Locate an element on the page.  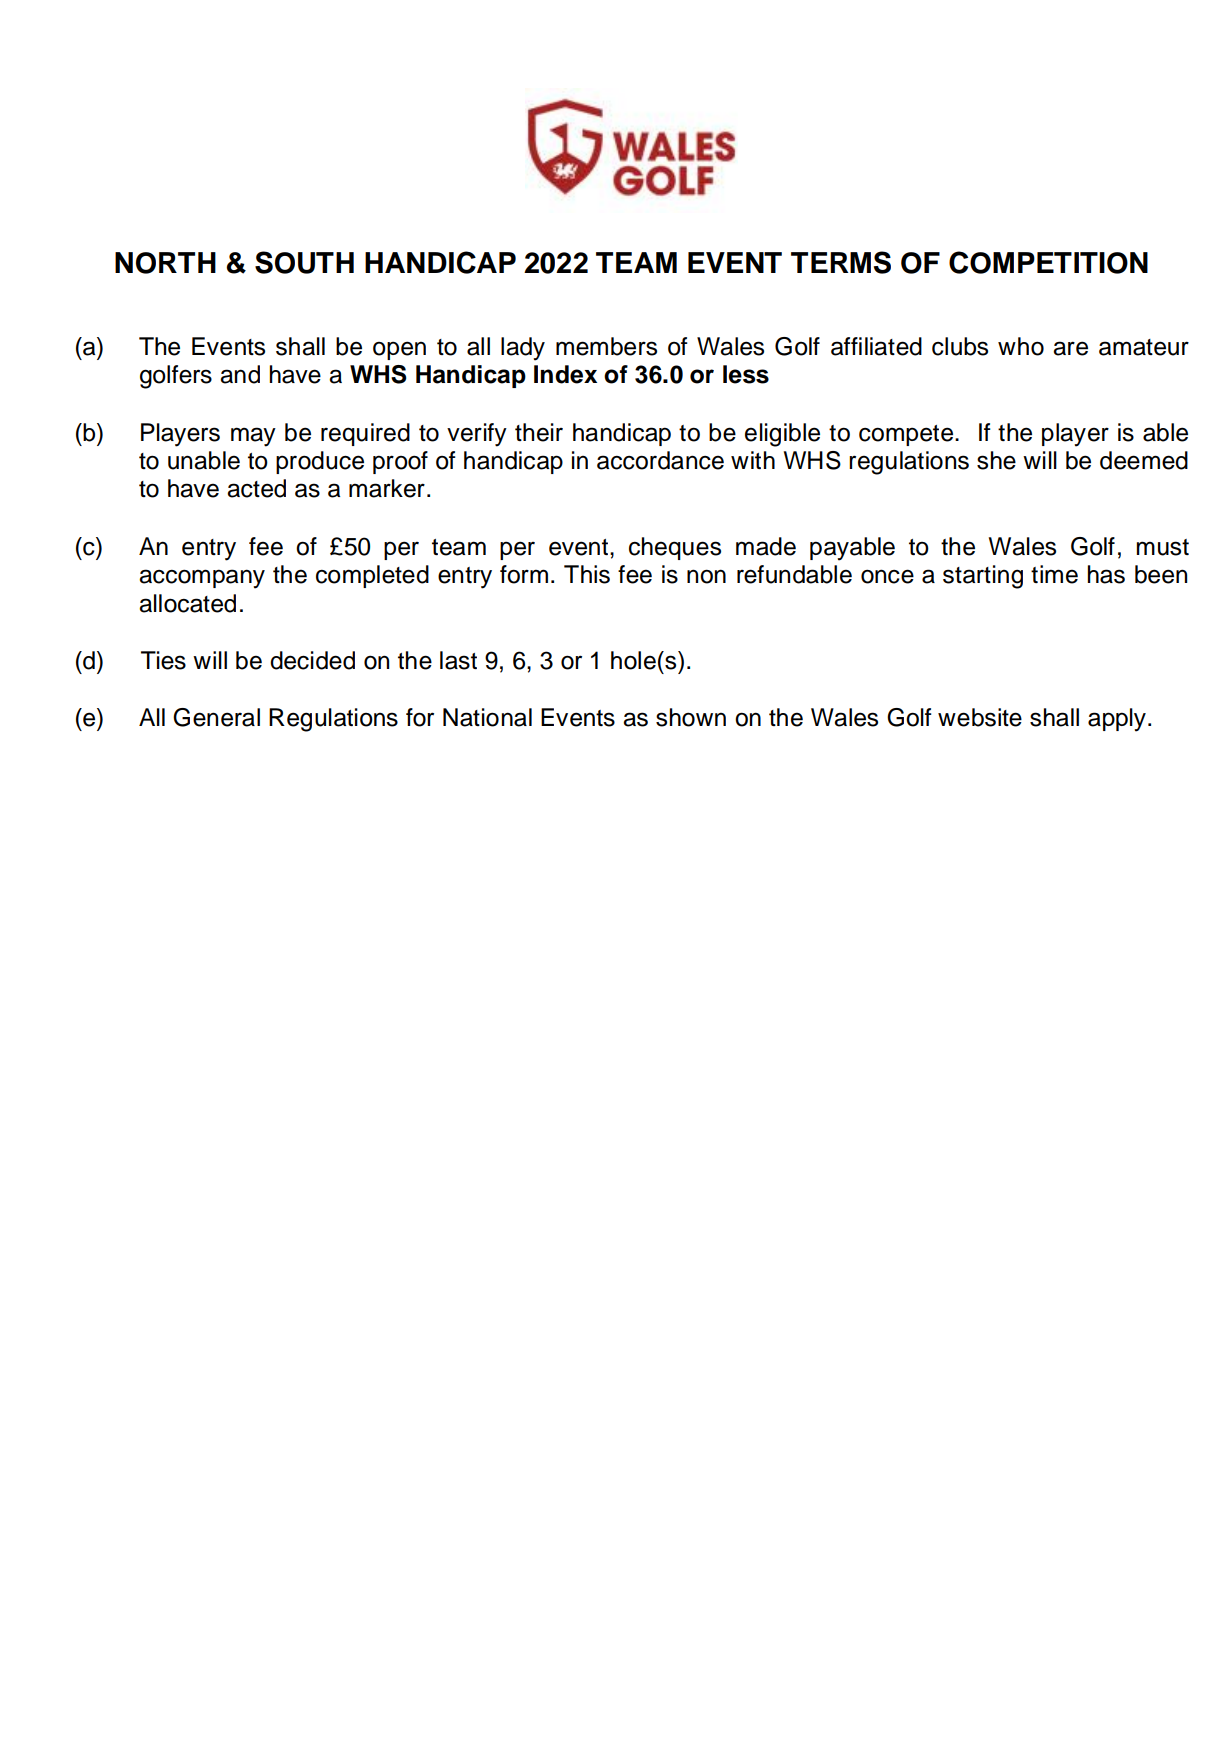
non is located at coordinates (706, 576).
